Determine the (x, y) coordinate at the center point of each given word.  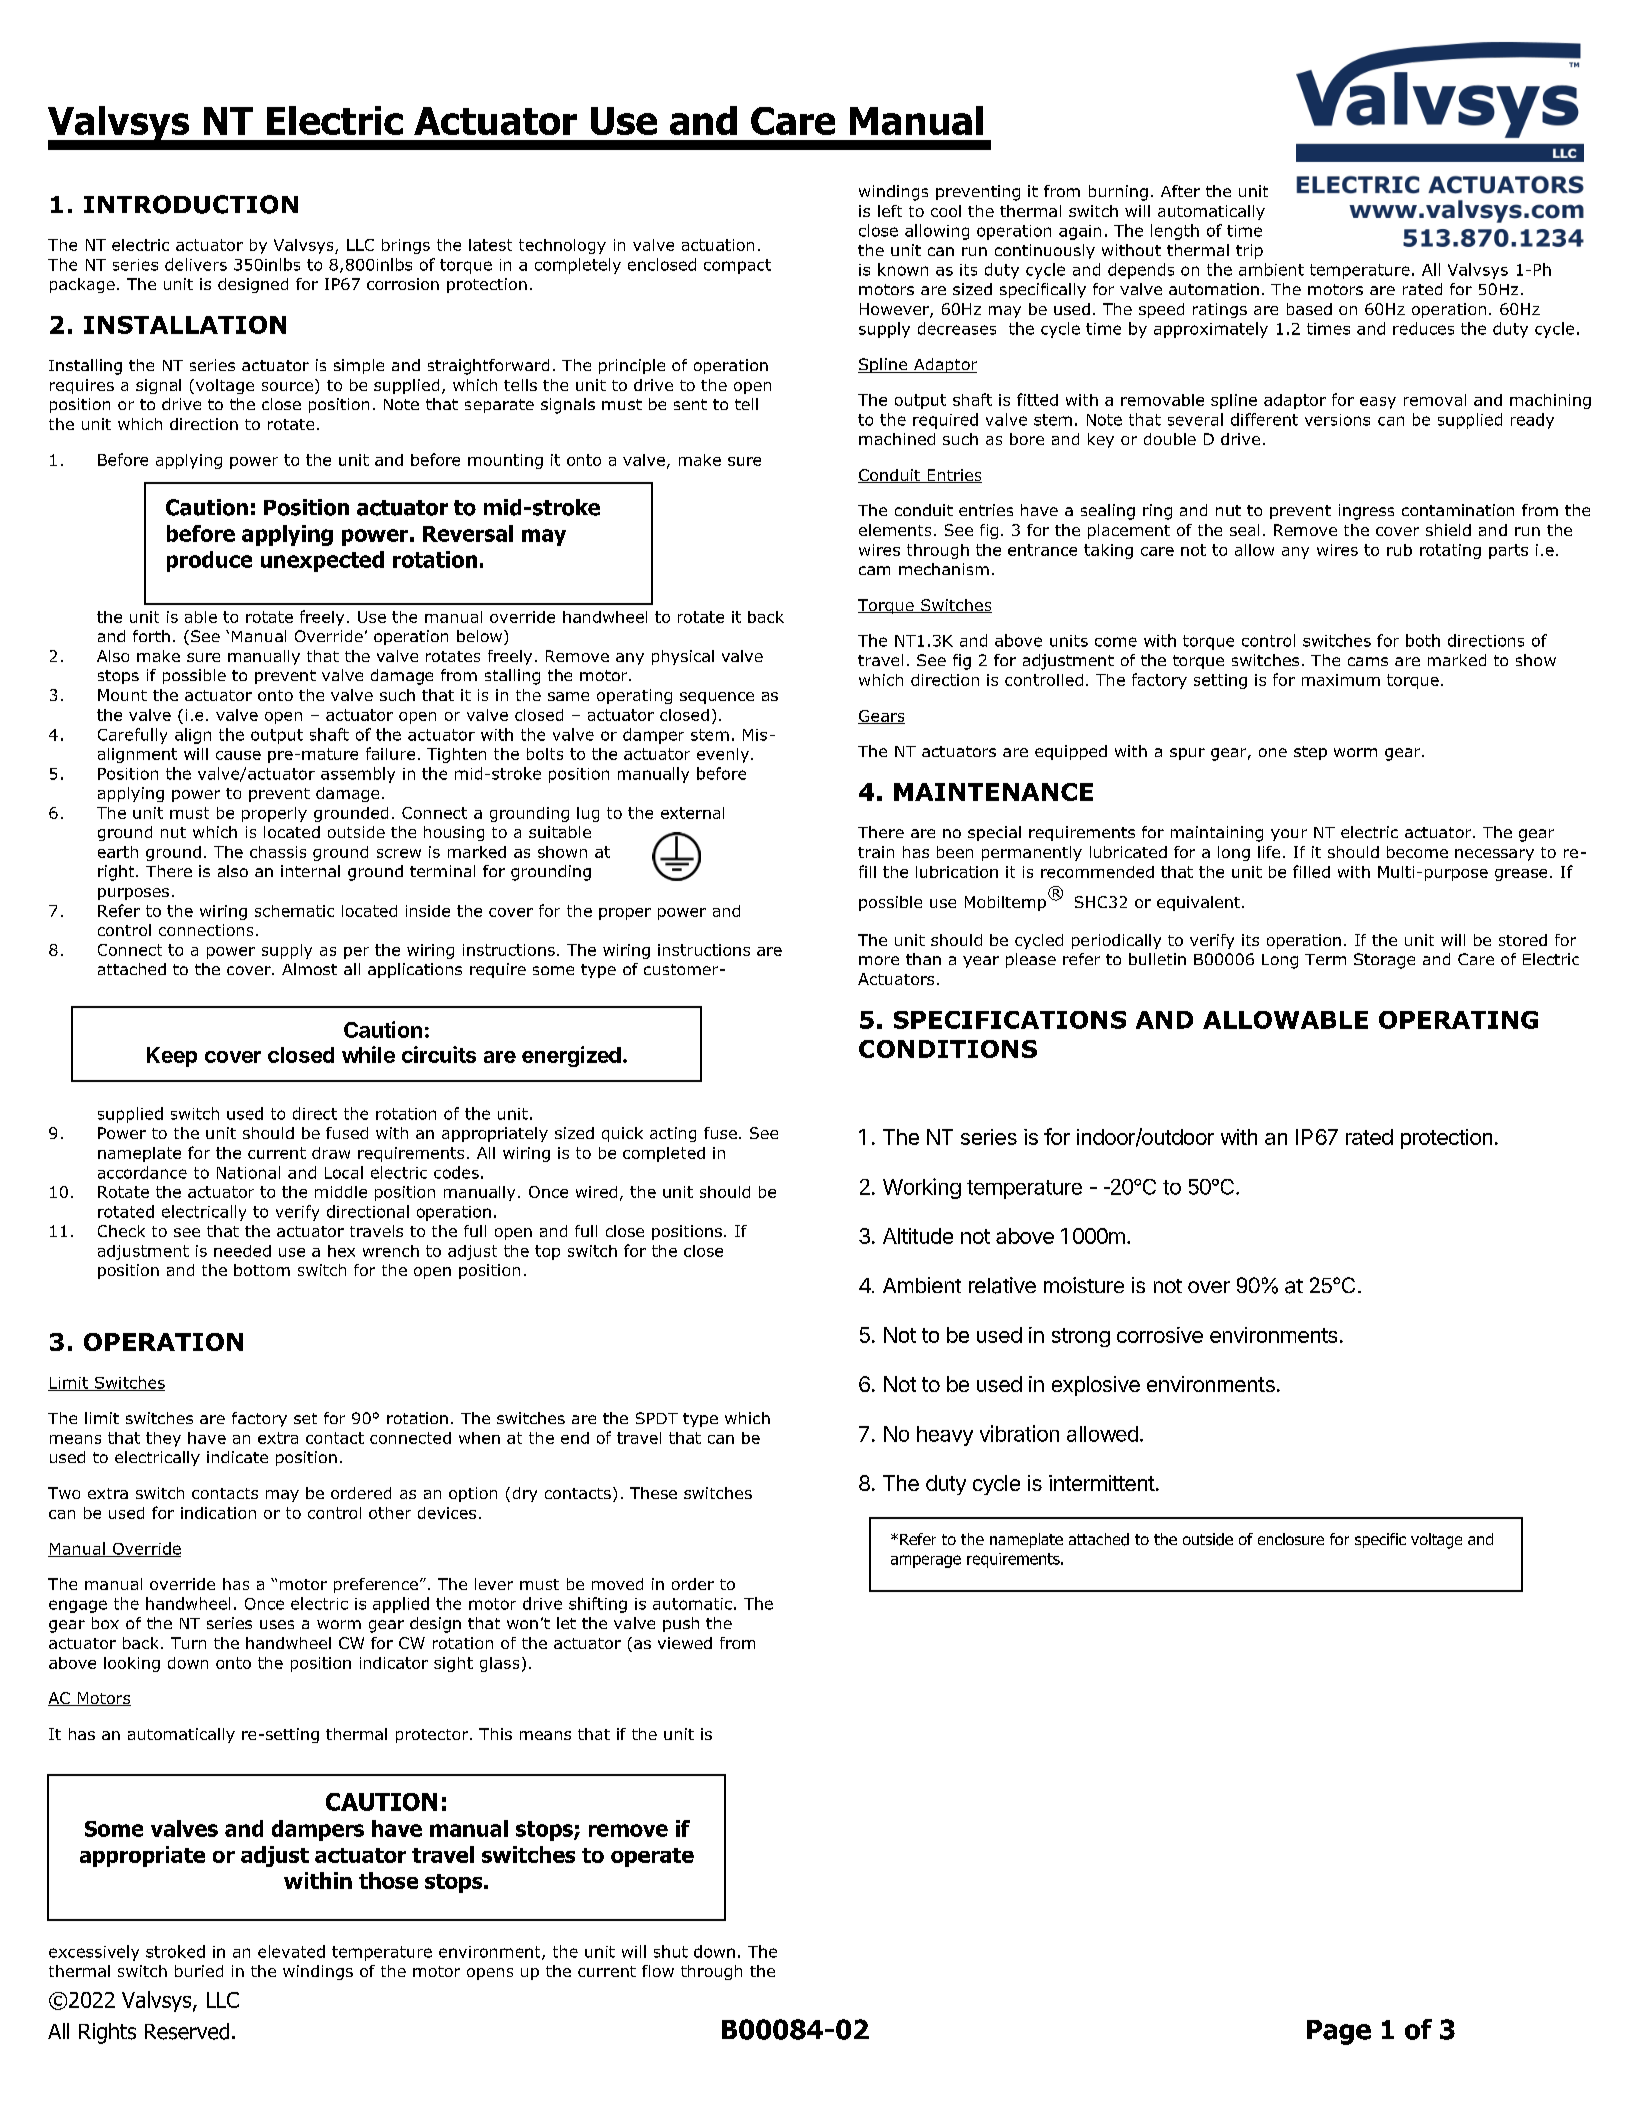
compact (737, 266)
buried (199, 1971)
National (248, 1172)
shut (671, 1951)
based (1309, 309)
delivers (196, 264)
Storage (1384, 961)
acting (673, 1134)
